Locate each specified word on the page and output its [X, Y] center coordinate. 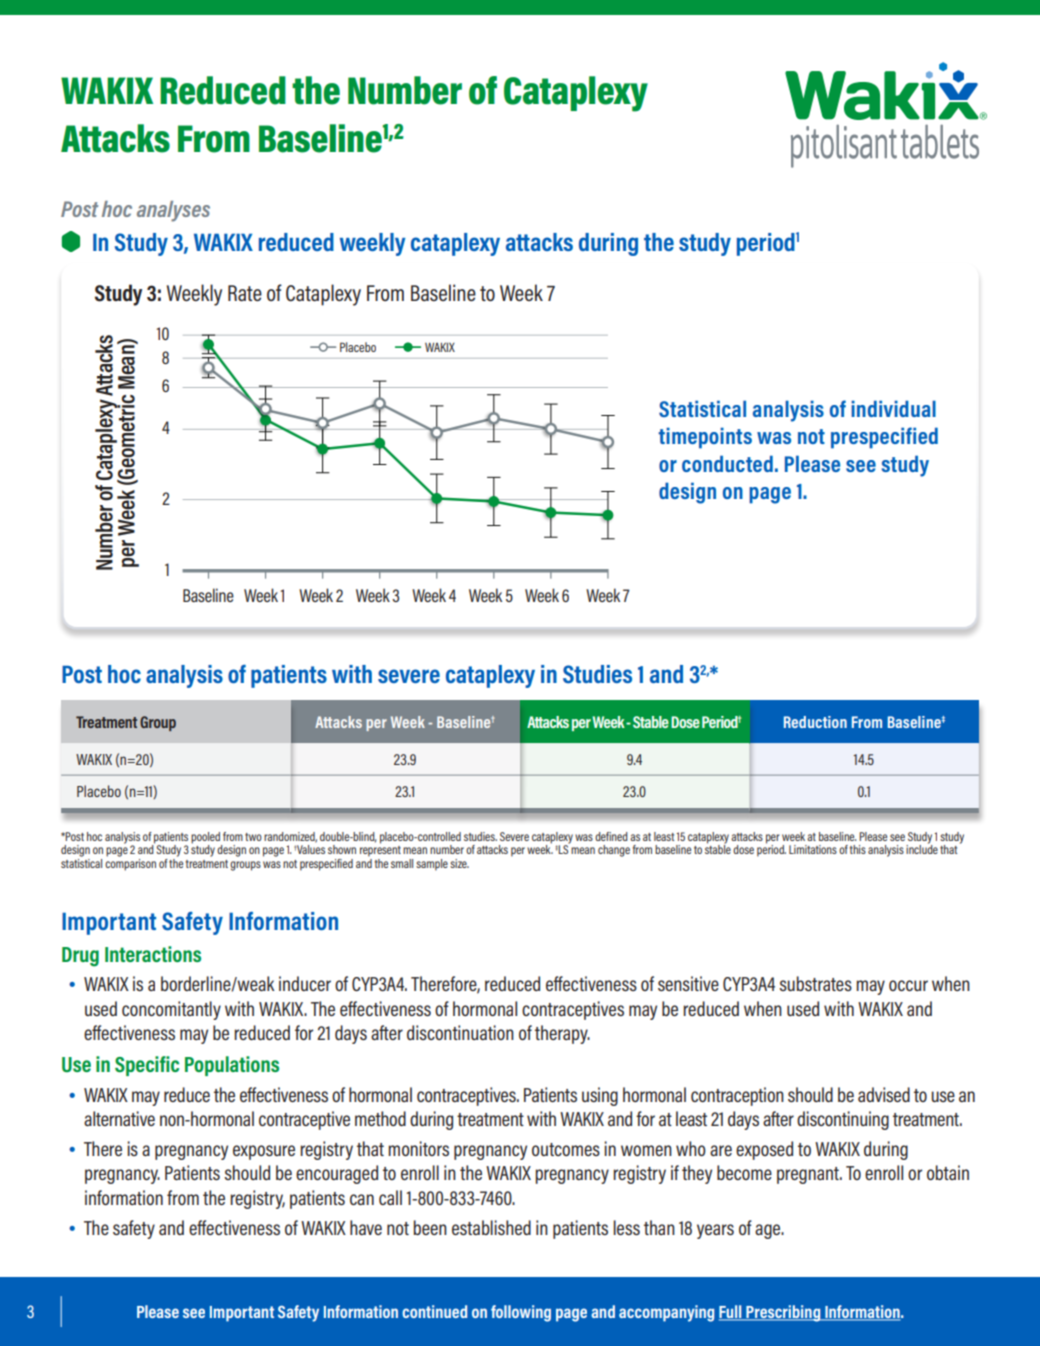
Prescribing [783, 1313]
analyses [173, 211]
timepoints [705, 438]
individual [893, 408]
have [366, 1227]
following [521, 1313]
